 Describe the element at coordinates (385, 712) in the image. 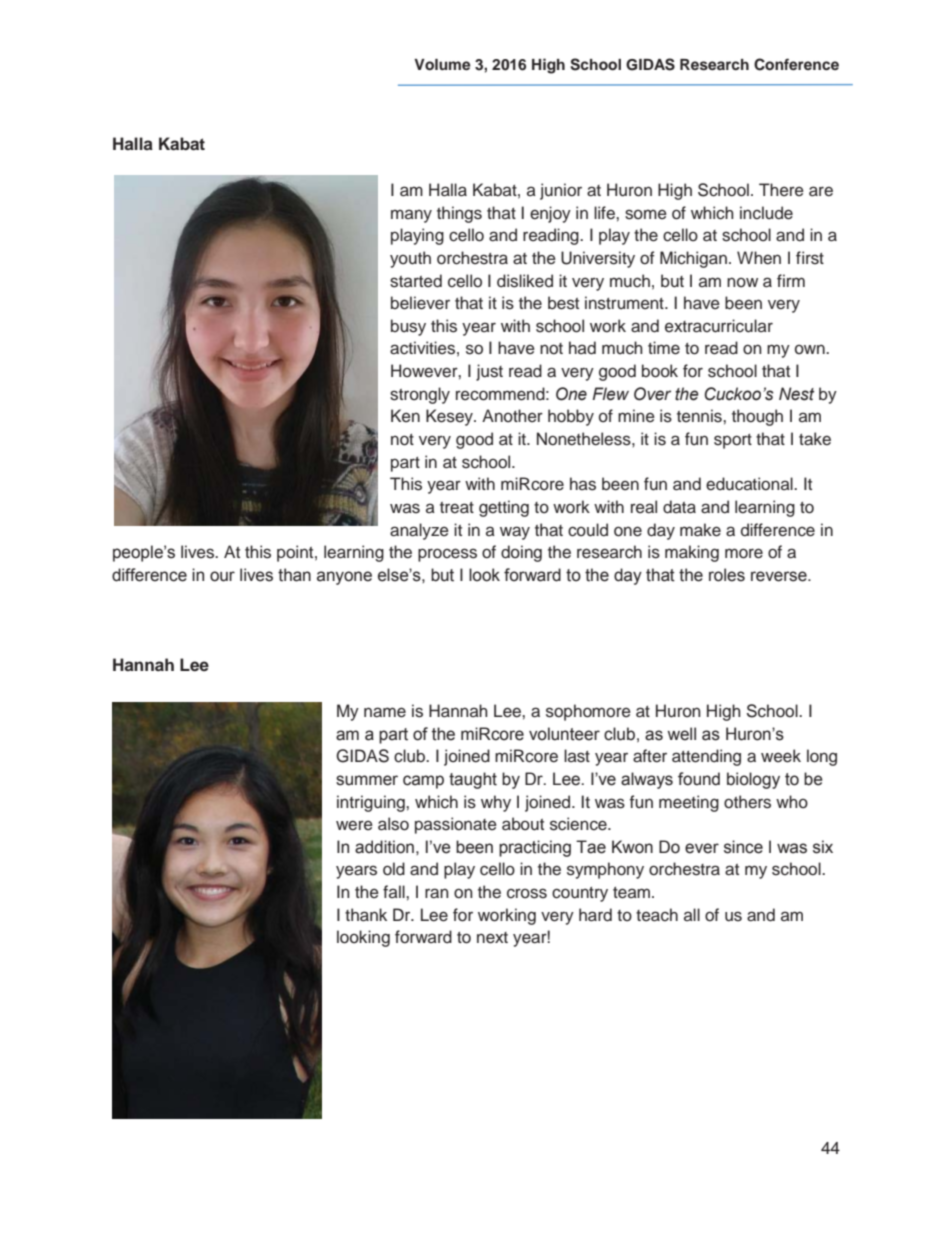

I see `name` at that location.
